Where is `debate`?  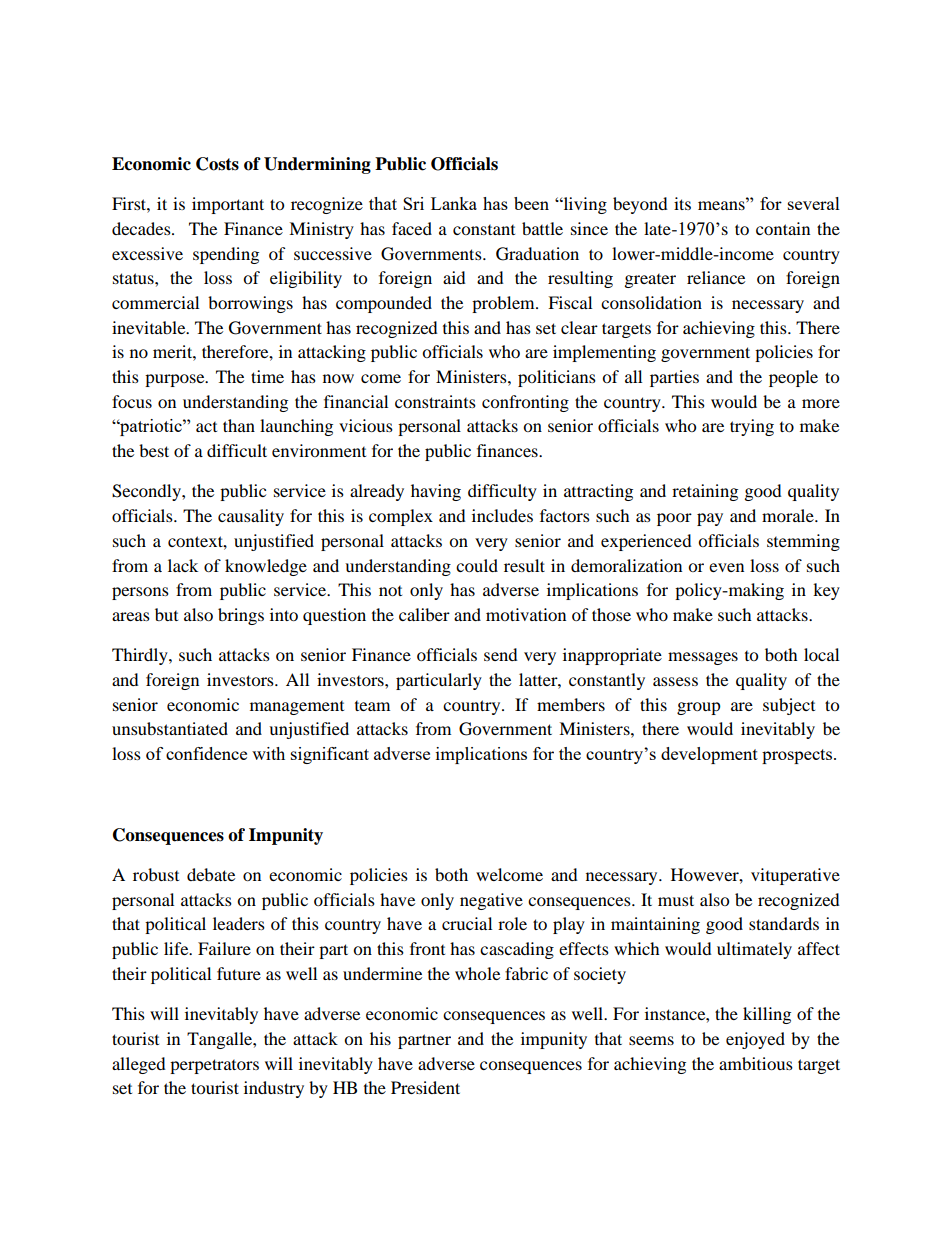
debate is located at coordinates (211, 874).
